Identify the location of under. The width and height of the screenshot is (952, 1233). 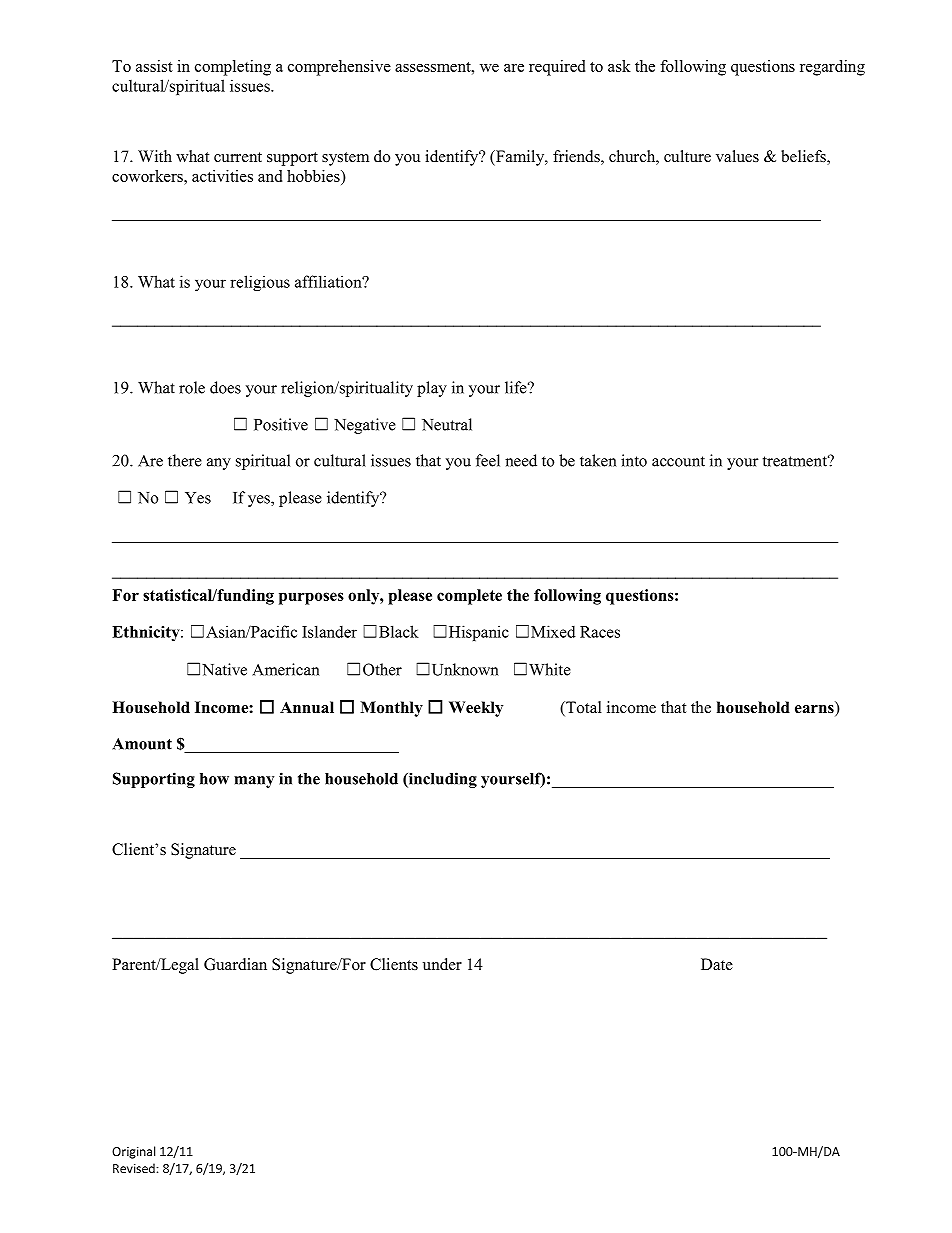
(442, 964).
